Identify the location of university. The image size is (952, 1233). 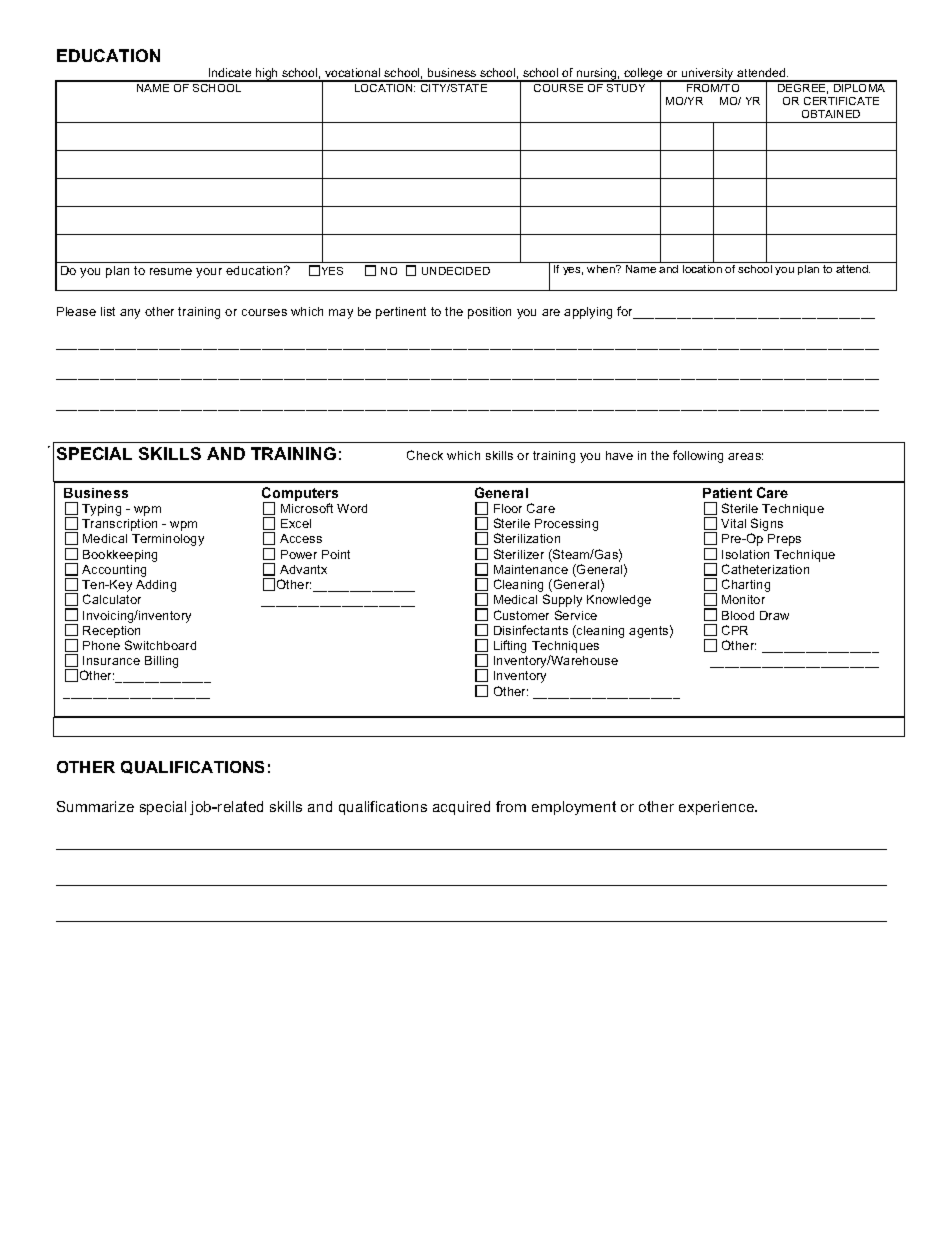
(708, 75).
